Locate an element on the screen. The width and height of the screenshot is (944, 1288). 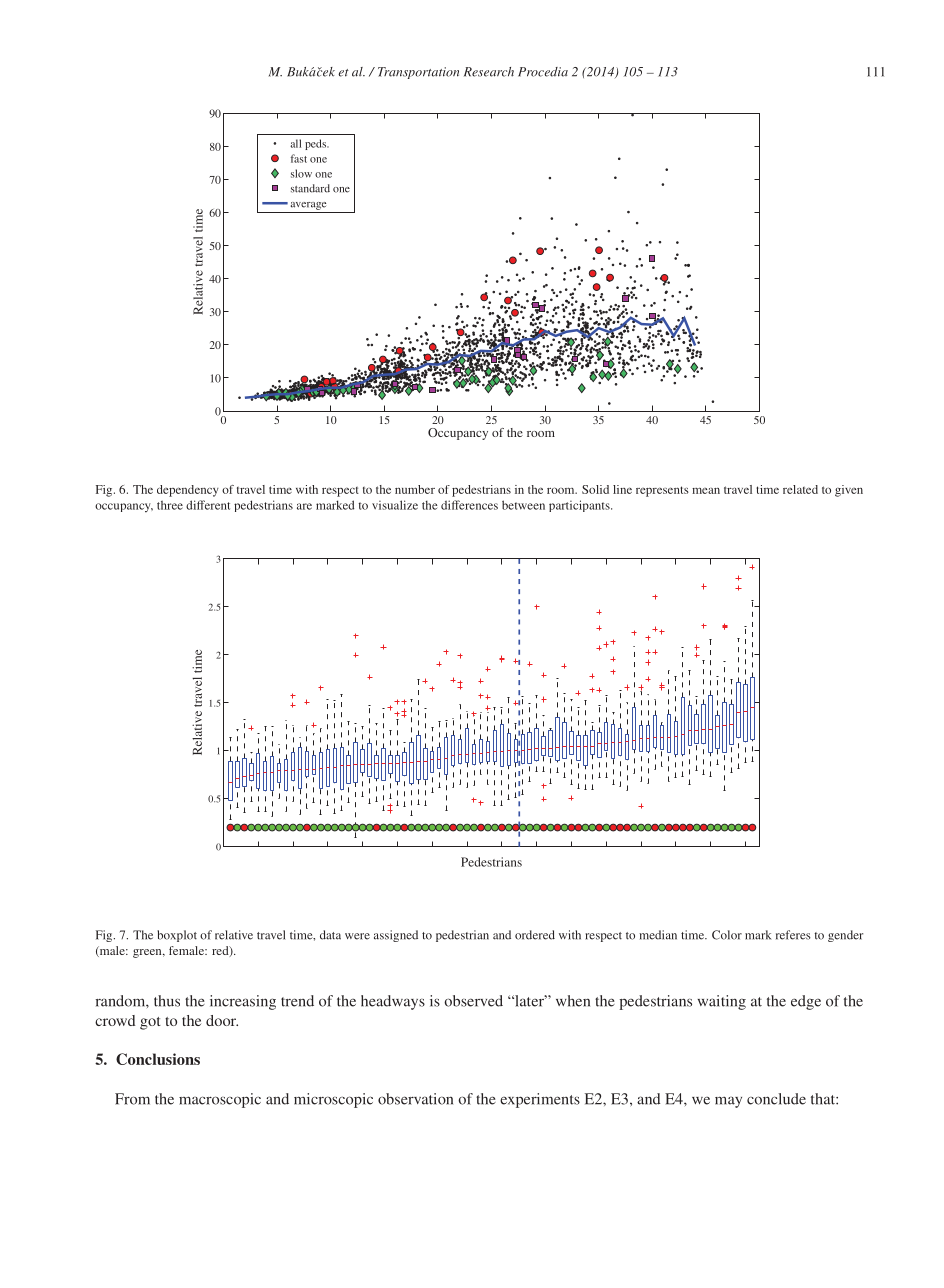
macroscopic is located at coordinates (220, 1100).
